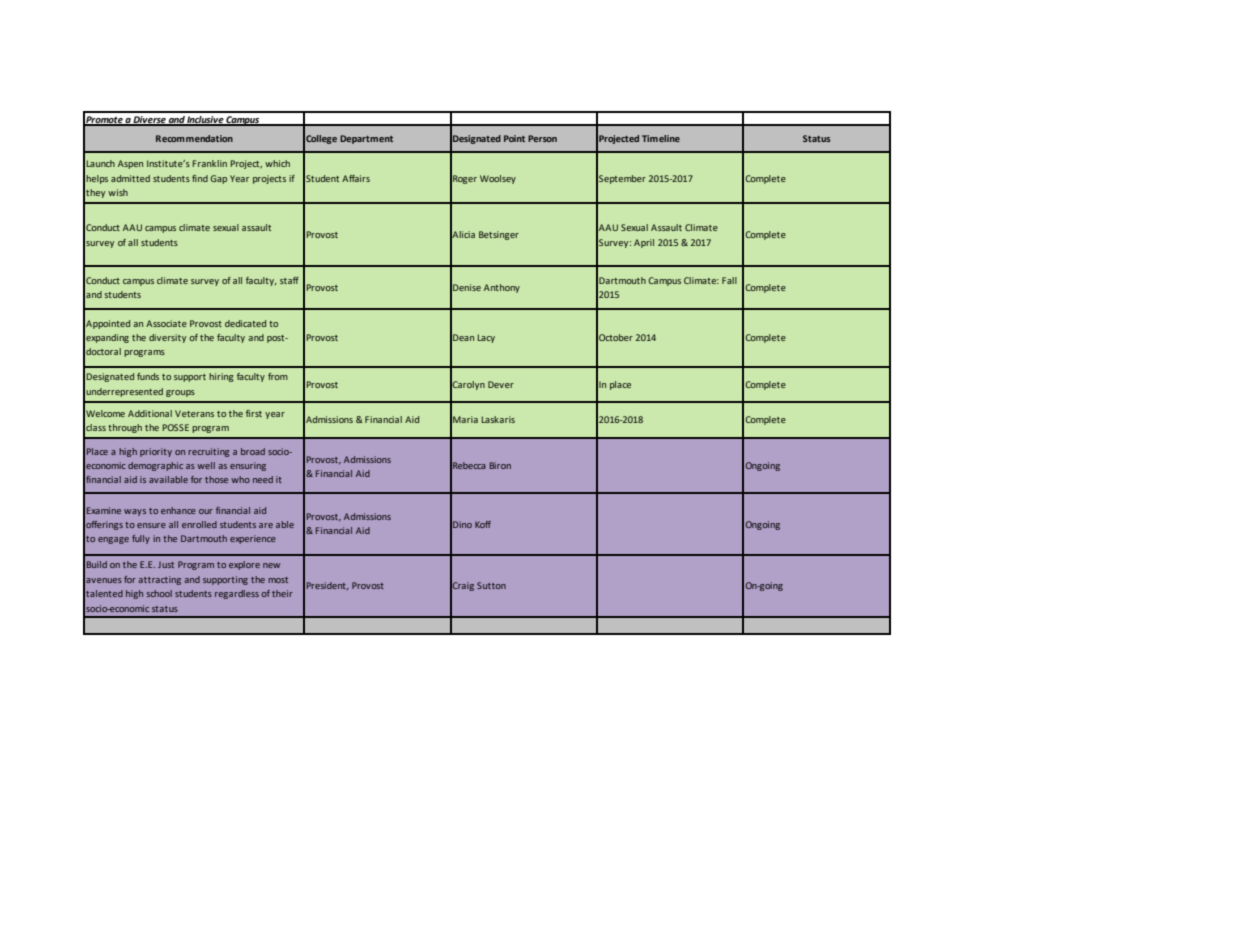 The image size is (1233, 952). Describe the element at coordinates (194, 138) in the screenshot. I see `Recommendation` at that location.
